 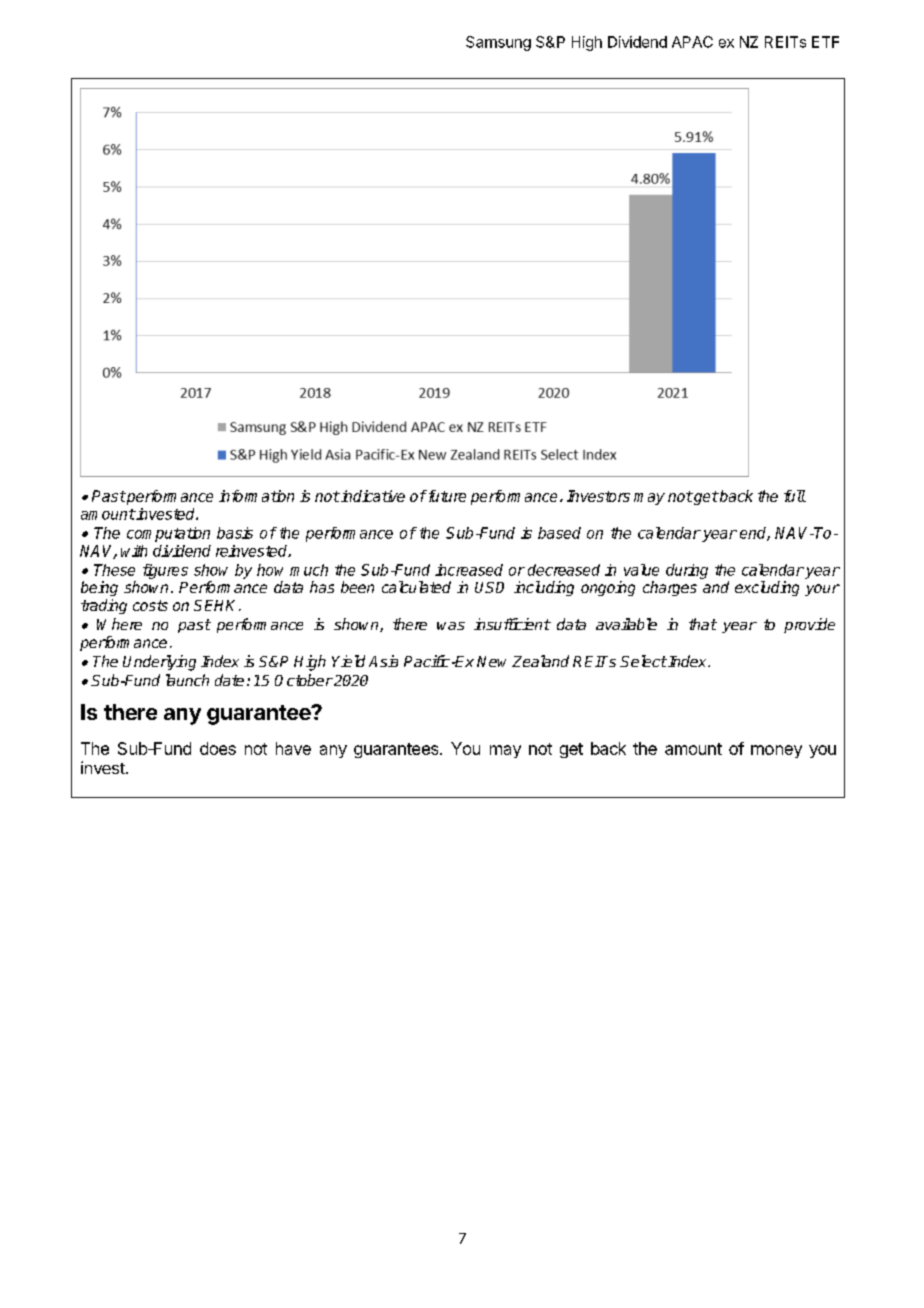 I want to click on full, so click(x=795, y=496).
